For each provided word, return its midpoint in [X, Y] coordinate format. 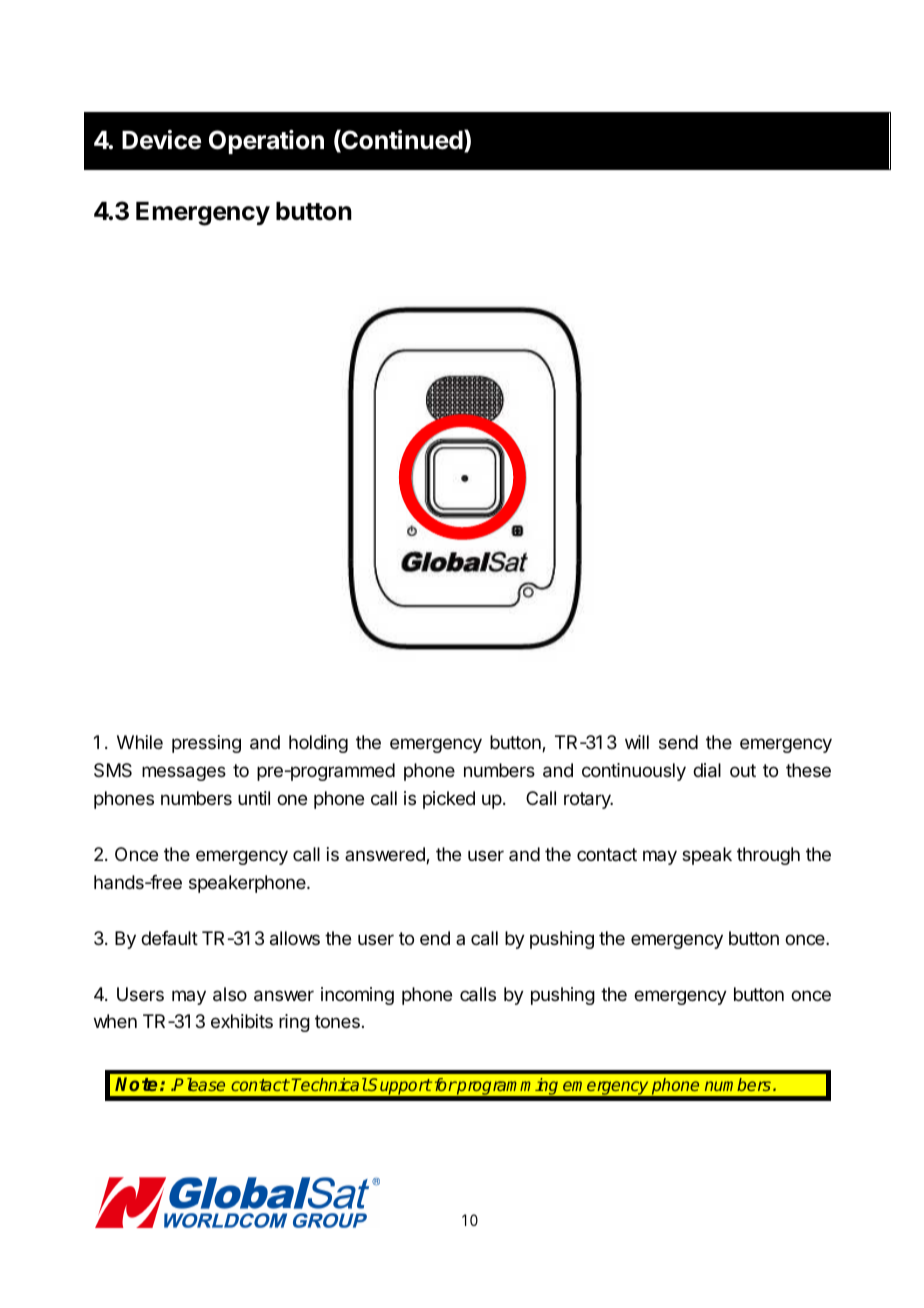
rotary [588, 800]
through [768, 856]
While [140, 742]
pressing [206, 744]
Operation [266, 142]
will [637, 742]
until [254, 798]
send [678, 742]
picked [449, 800]
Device [161, 140]
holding [318, 744]
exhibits [242, 1021]
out [743, 770]
